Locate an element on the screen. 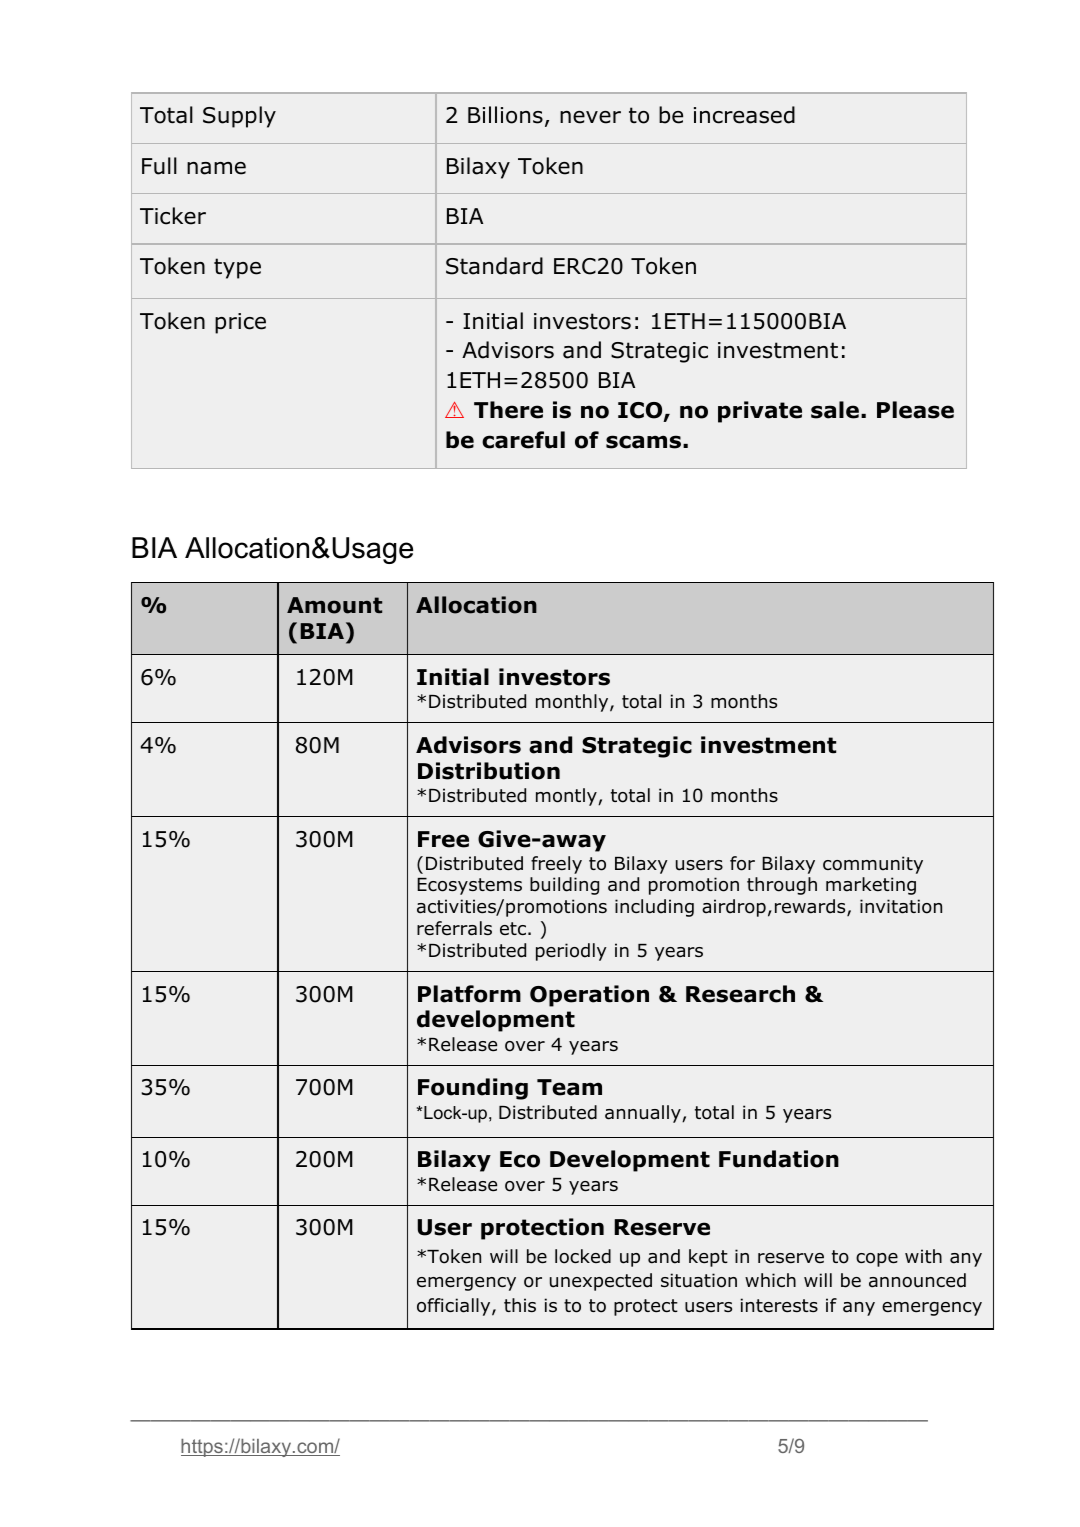 The height and width of the screenshot is (1527, 1080). Billions is located at coordinates (505, 115).
